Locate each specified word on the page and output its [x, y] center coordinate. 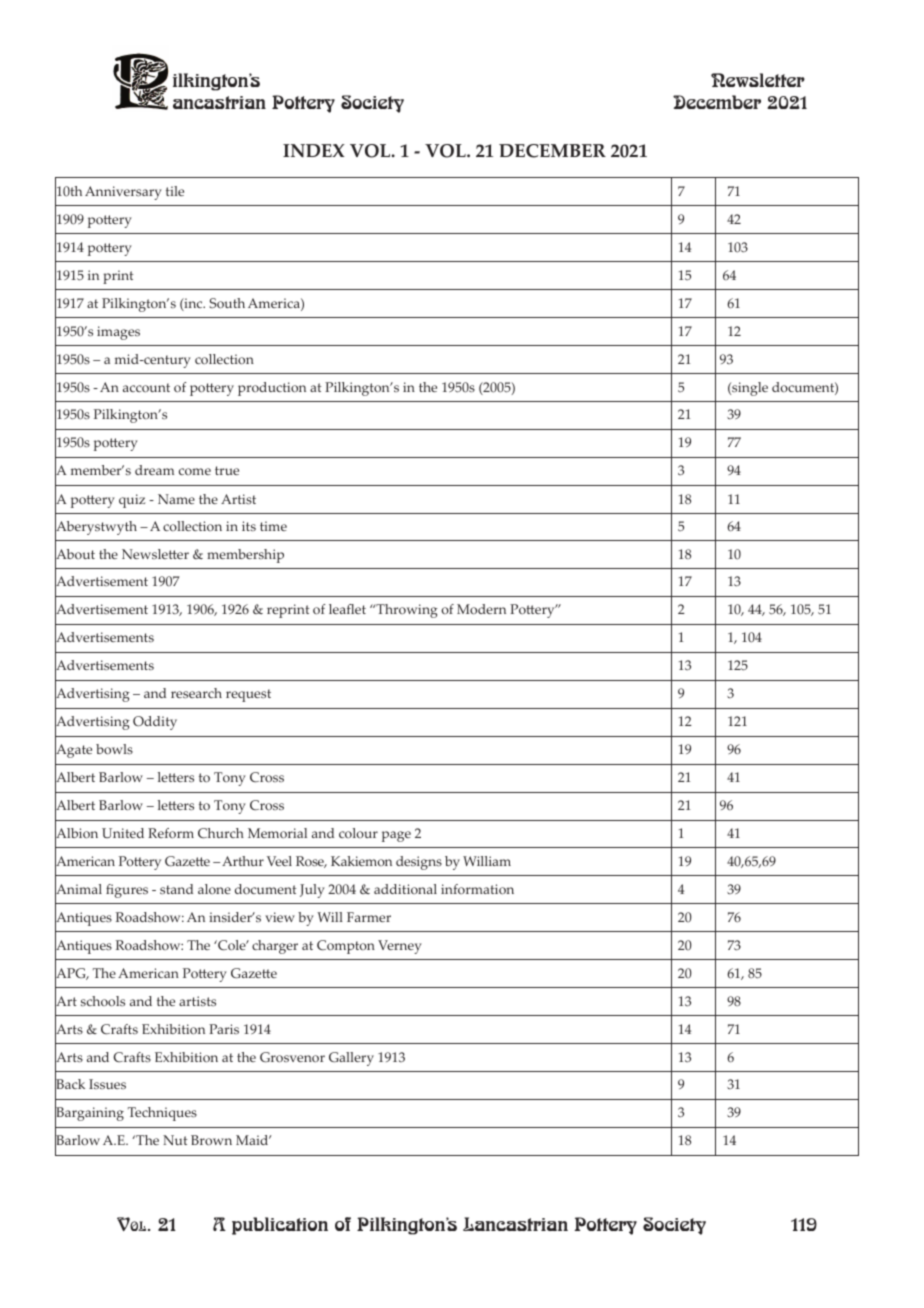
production [272, 389]
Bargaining [89, 1115]
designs [419, 863]
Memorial [277, 833]
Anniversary [123, 193]
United [123, 833]
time [273, 526]
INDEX [314, 150]
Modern [481, 609]
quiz [132, 501]
